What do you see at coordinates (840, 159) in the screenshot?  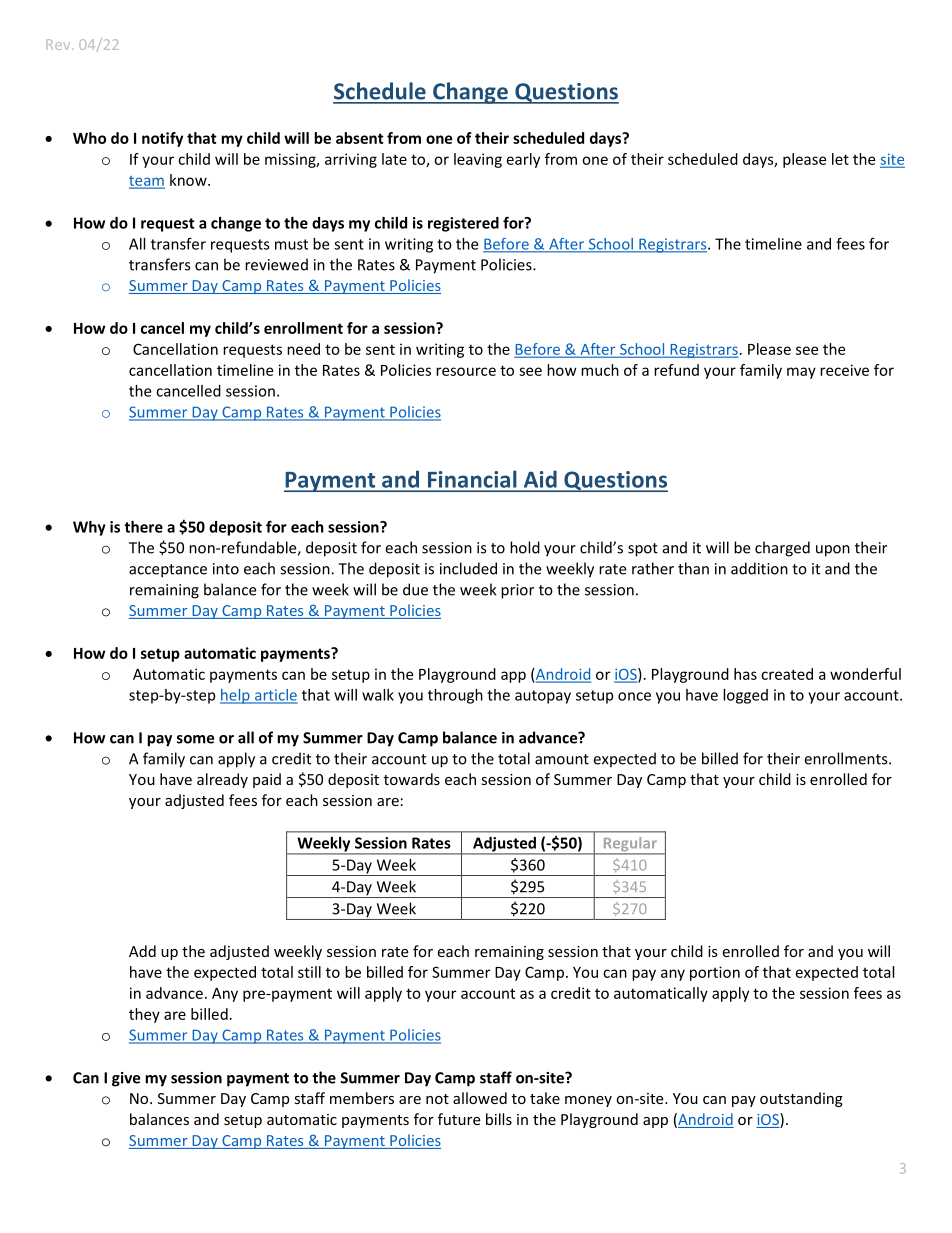 I see `let` at bounding box center [840, 159].
